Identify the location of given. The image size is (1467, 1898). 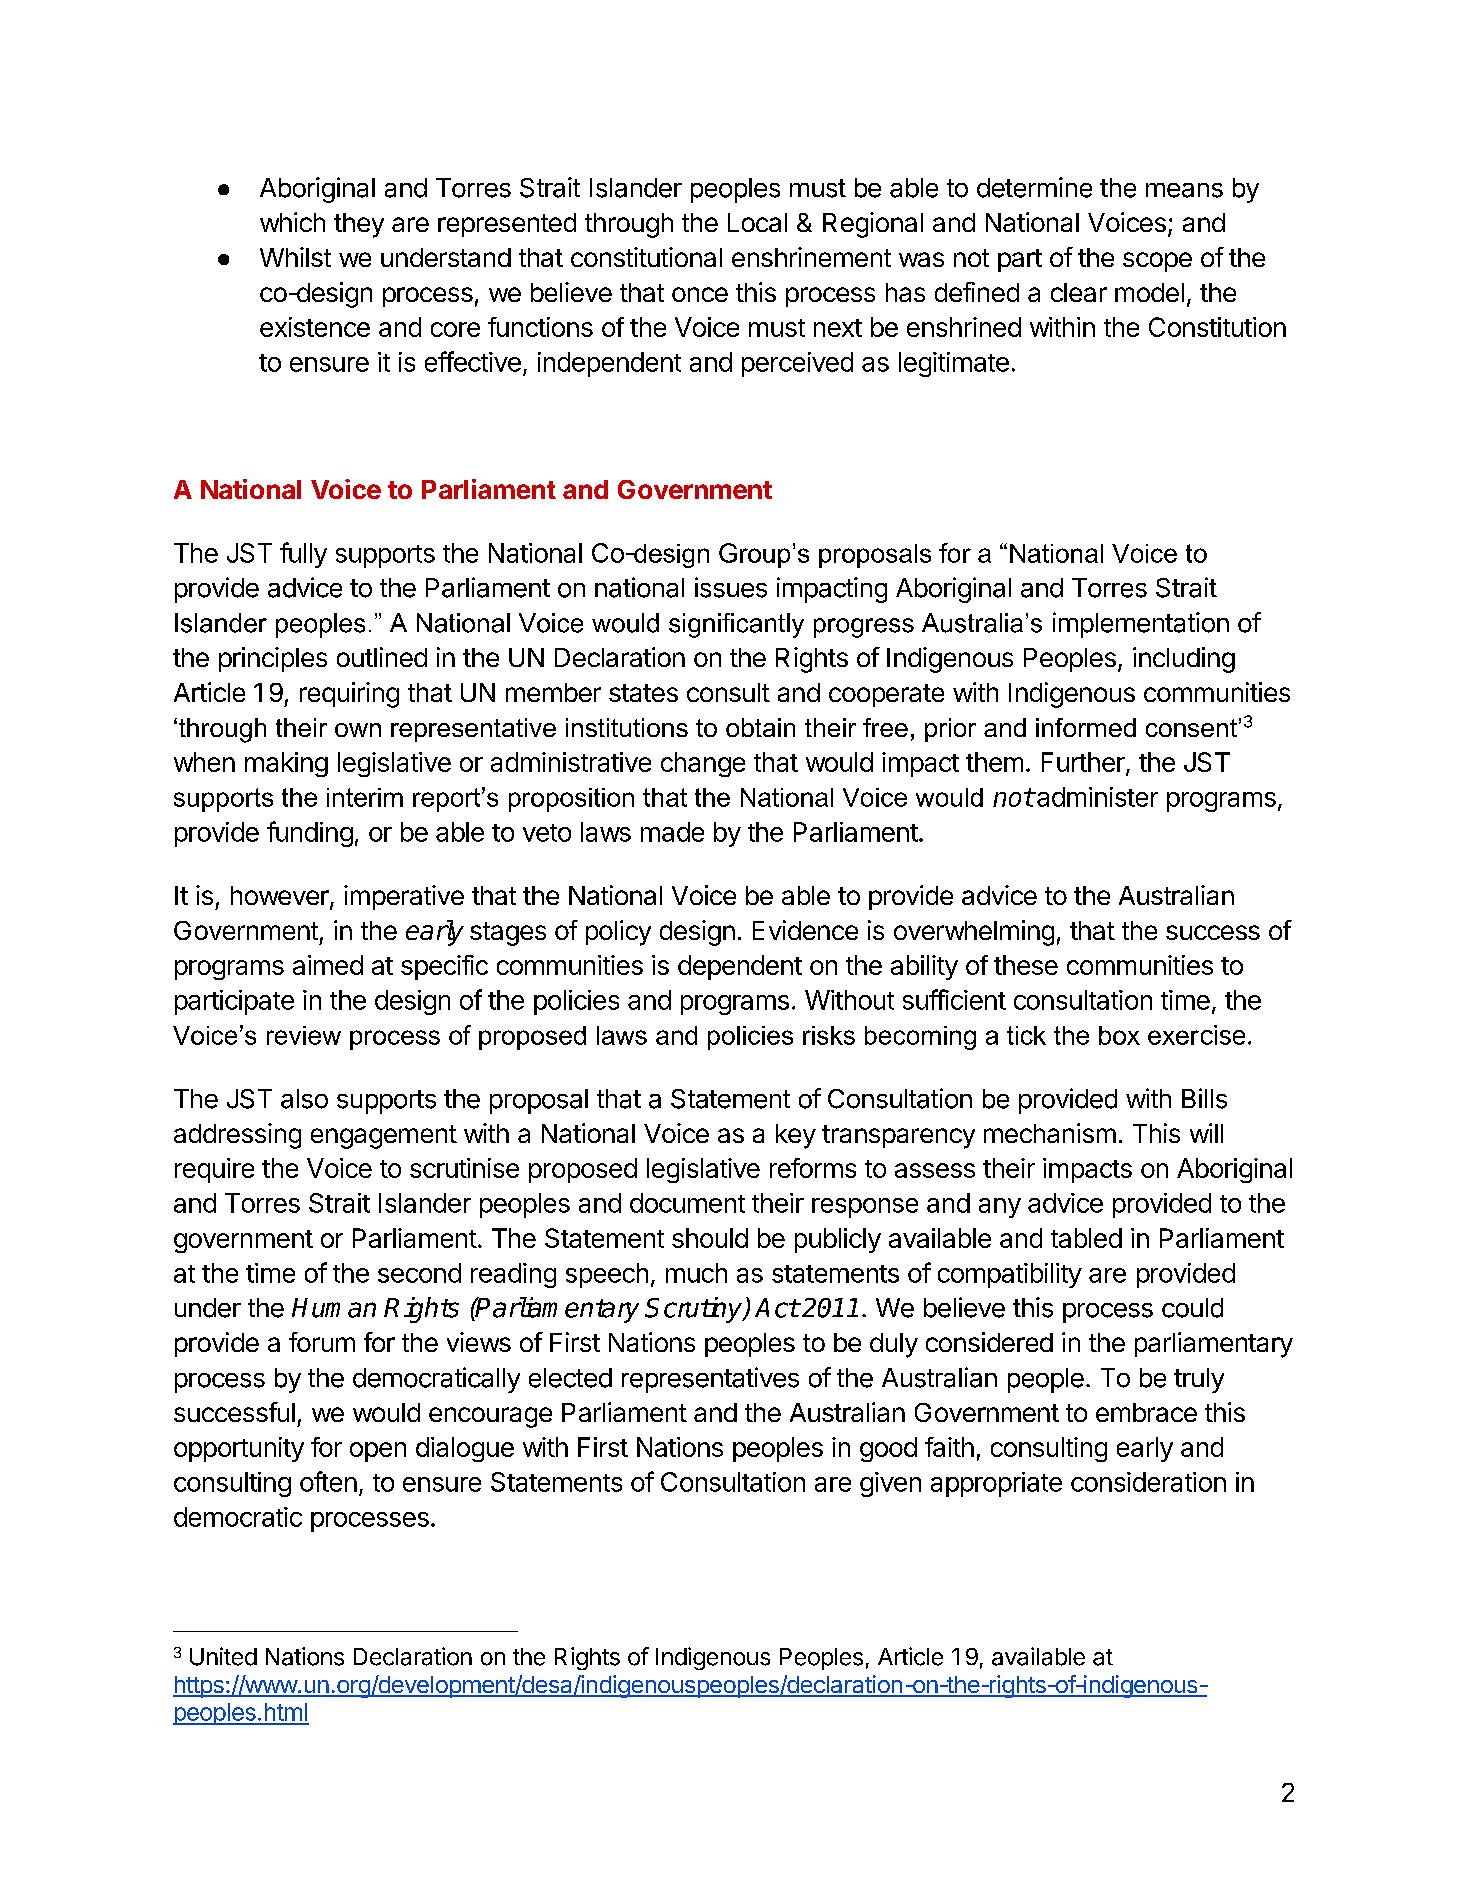
(890, 1484).
